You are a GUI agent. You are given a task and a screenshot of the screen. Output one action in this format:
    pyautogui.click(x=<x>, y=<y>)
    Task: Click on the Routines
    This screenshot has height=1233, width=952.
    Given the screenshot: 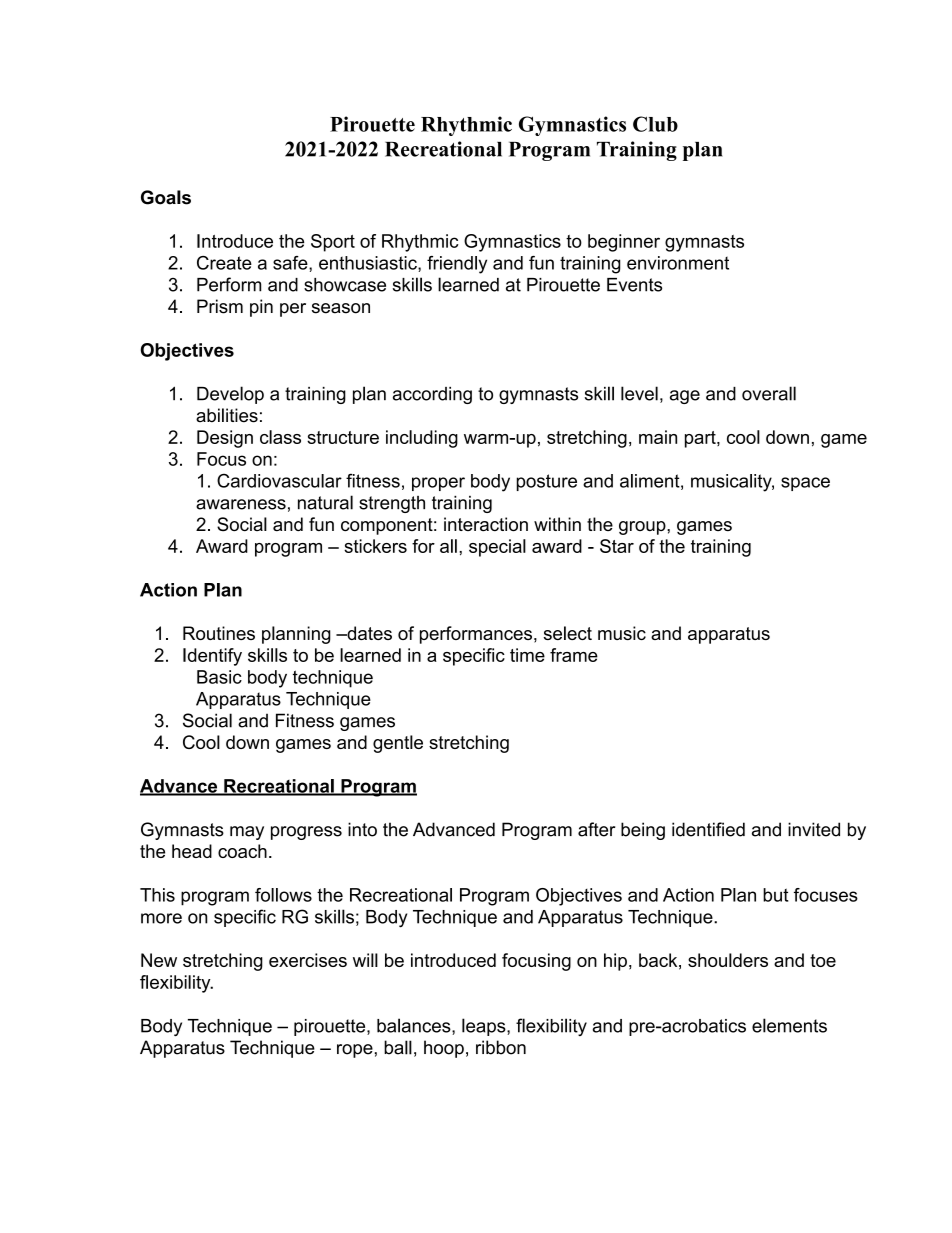 What is the action you would take?
    pyautogui.click(x=219, y=633)
